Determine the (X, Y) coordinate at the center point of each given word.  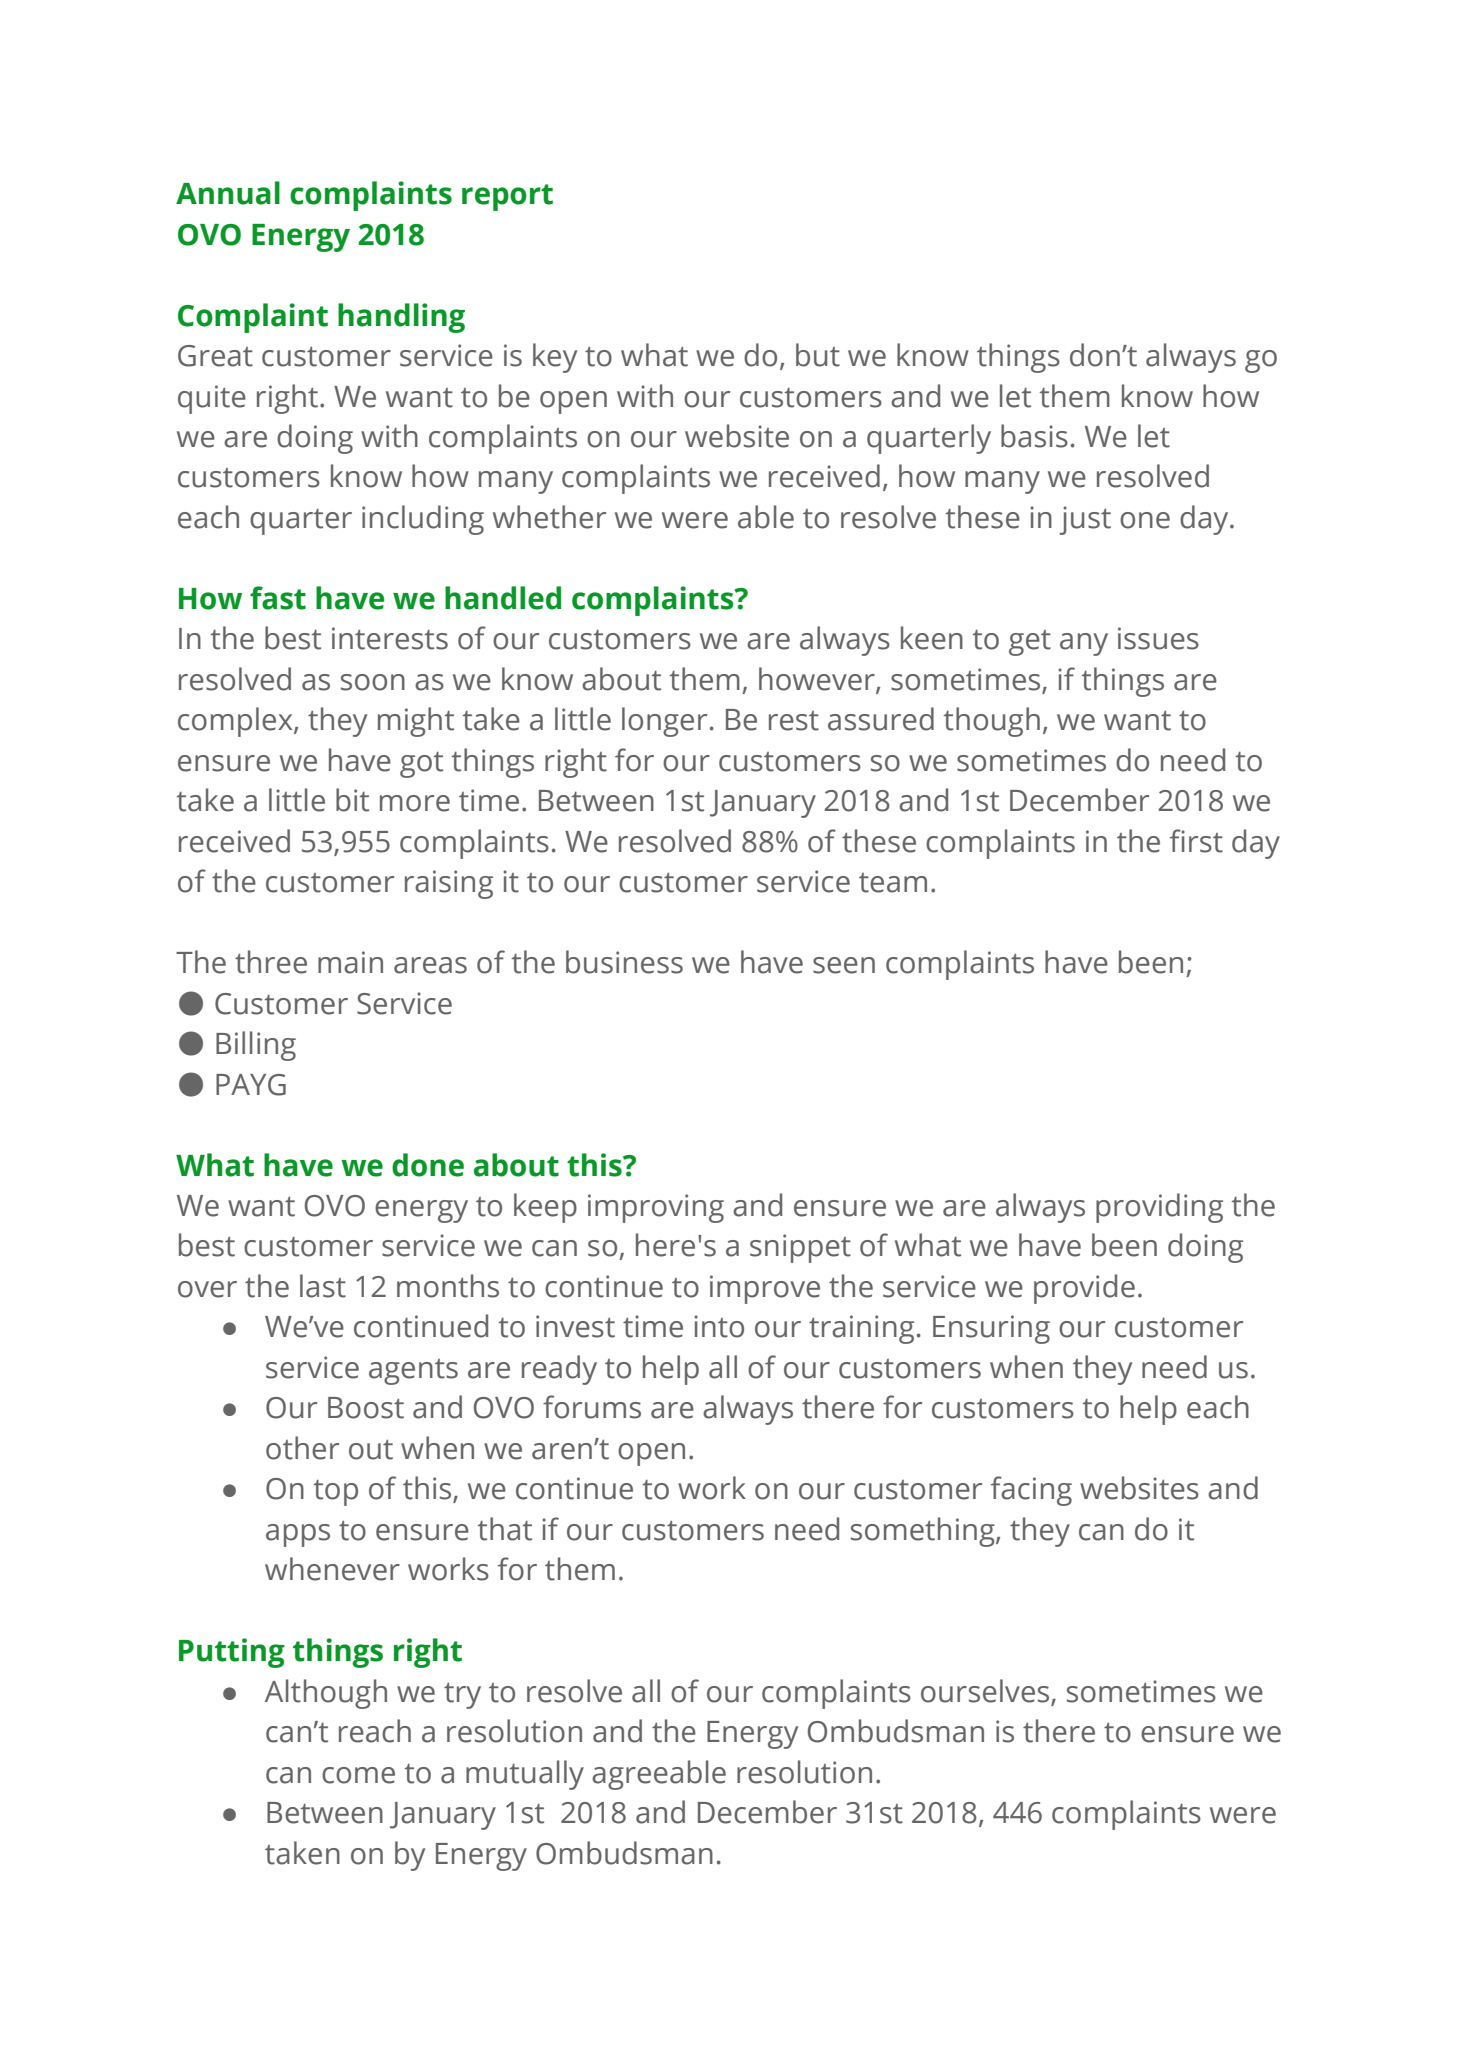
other (302, 1448)
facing (1031, 1491)
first (1196, 841)
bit (352, 800)
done (428, 1165)
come (358, 1775)
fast (278, 598)
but (818, 355)
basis (1034, 436)
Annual (228, 193)
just (1085, 520)
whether (549, 517)
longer (664, 722)
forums (592, 1407)
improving (656, 1208)
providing (1159, 1208)
